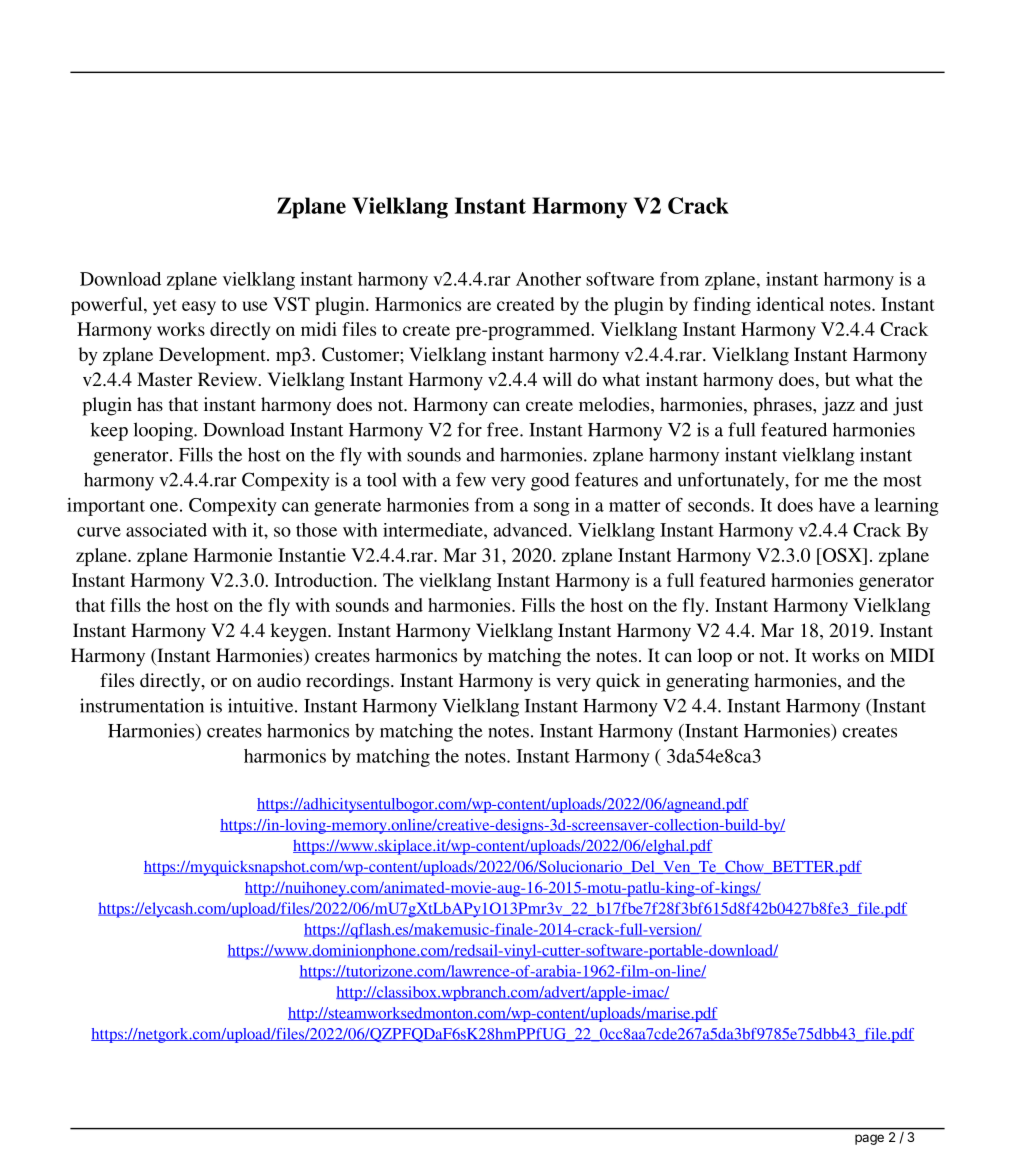 This image has width=1015, height=1176. I want to click on audio, so click(279, 680).
